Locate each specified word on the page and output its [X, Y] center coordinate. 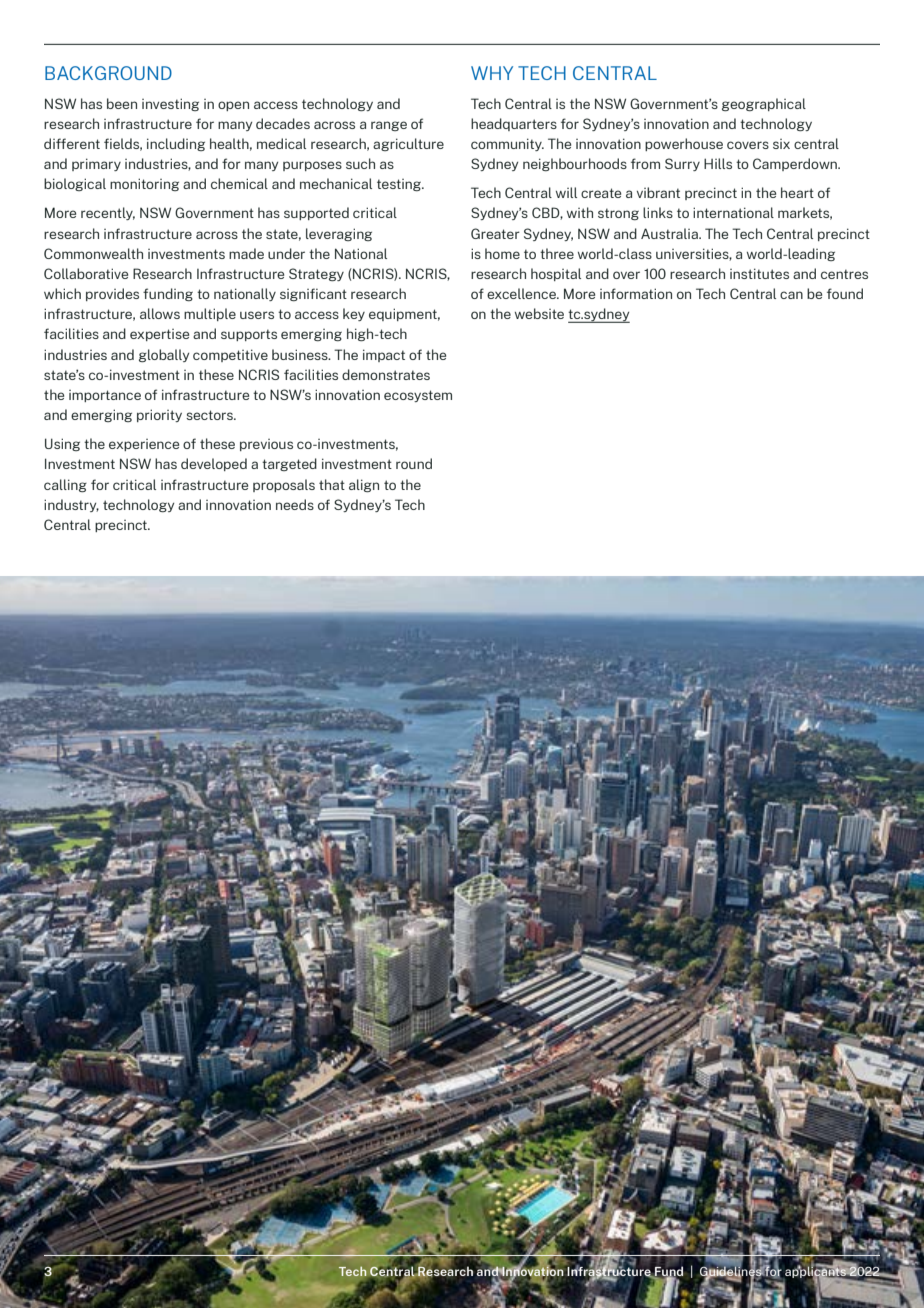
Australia [670, 233]
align [364, 485]
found [845, 293]
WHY [492, 73]
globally [164, 355]
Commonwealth [93, 253]
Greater [495, 233]
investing [170, 104]
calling [65, 485]
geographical [764, 104]
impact [384, 355]
